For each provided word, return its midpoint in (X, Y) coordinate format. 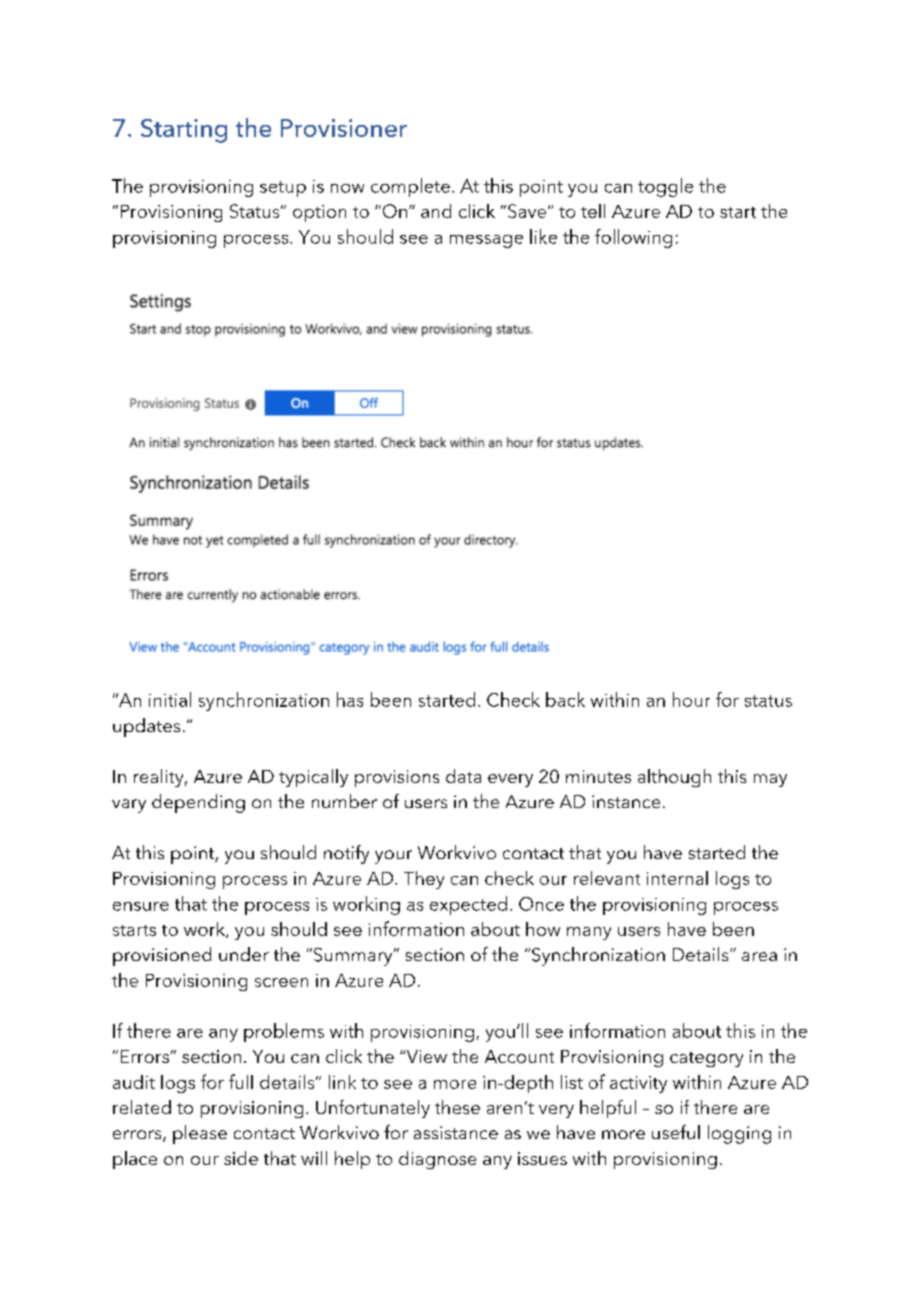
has (350, 699)
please (200, 1134)
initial (170, 699)
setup (283, 189)
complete (410, 187)
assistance (456, 1132)
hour (691, 699)
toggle (665, 187)
